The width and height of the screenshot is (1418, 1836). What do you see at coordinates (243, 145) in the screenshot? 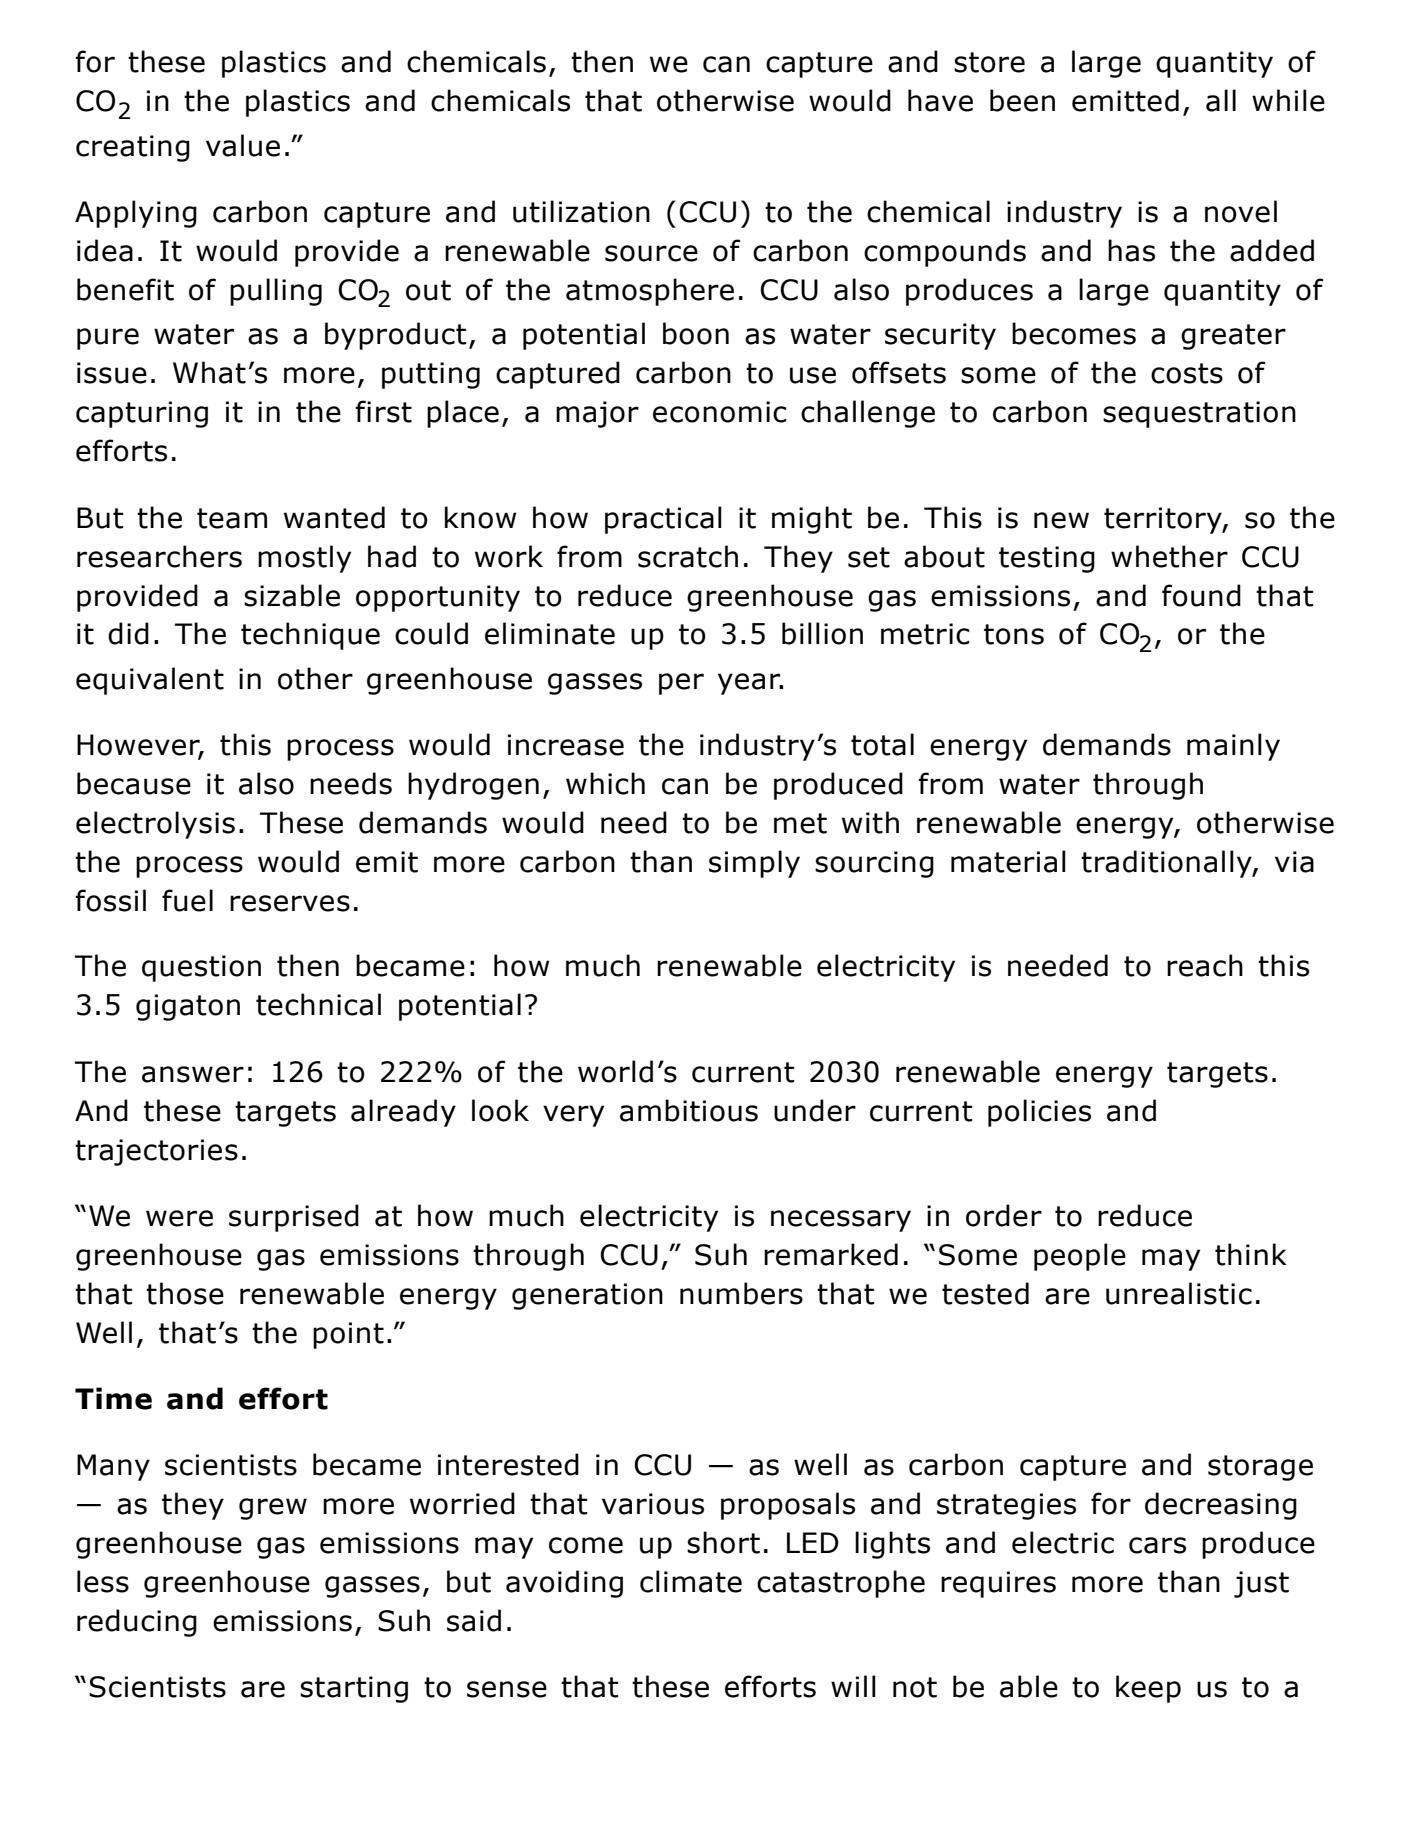
I see `value` at bounding box center [243, 145].
